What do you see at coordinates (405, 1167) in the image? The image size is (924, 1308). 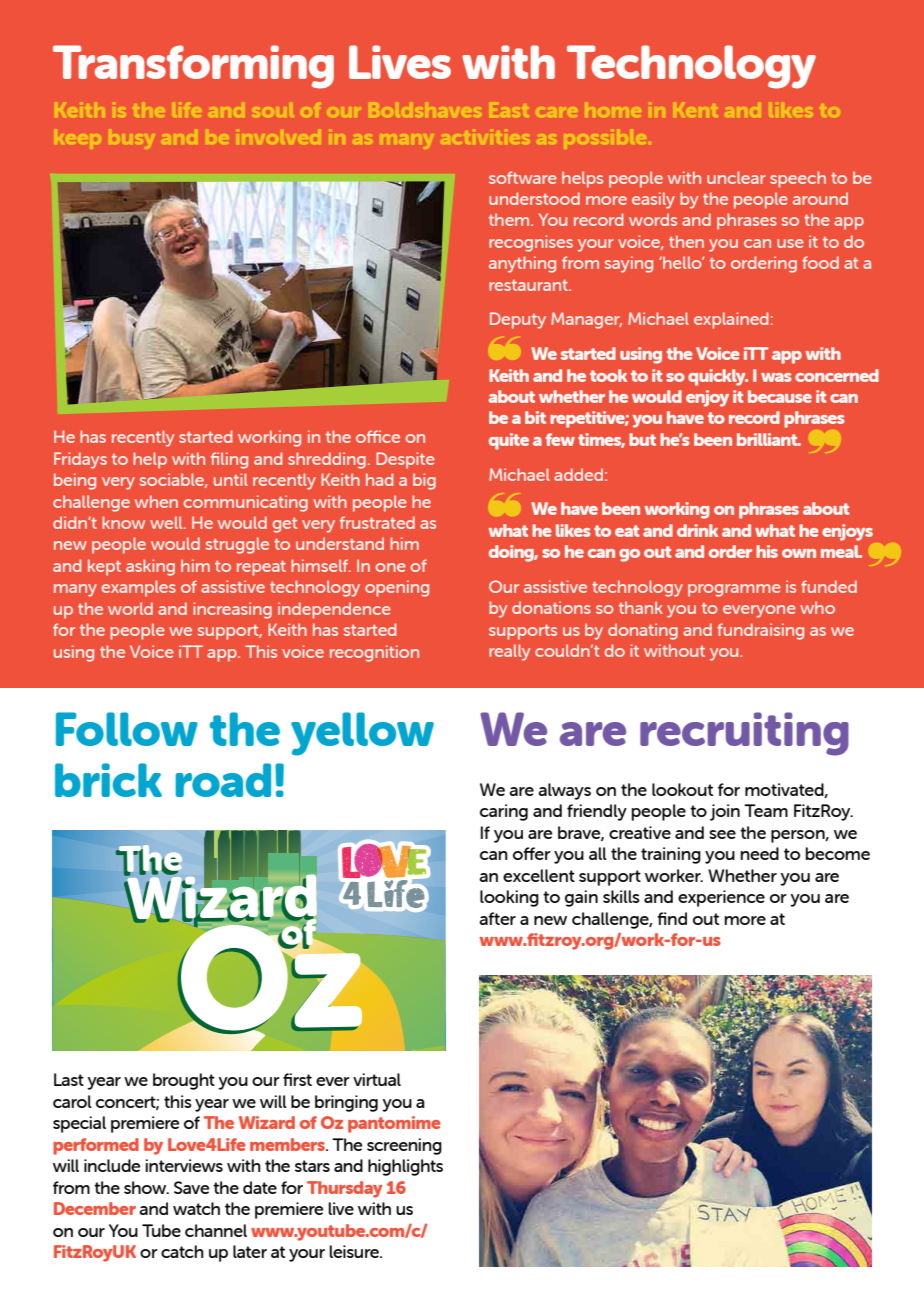 I see `highlights` at bounding box center [405, 1167].
